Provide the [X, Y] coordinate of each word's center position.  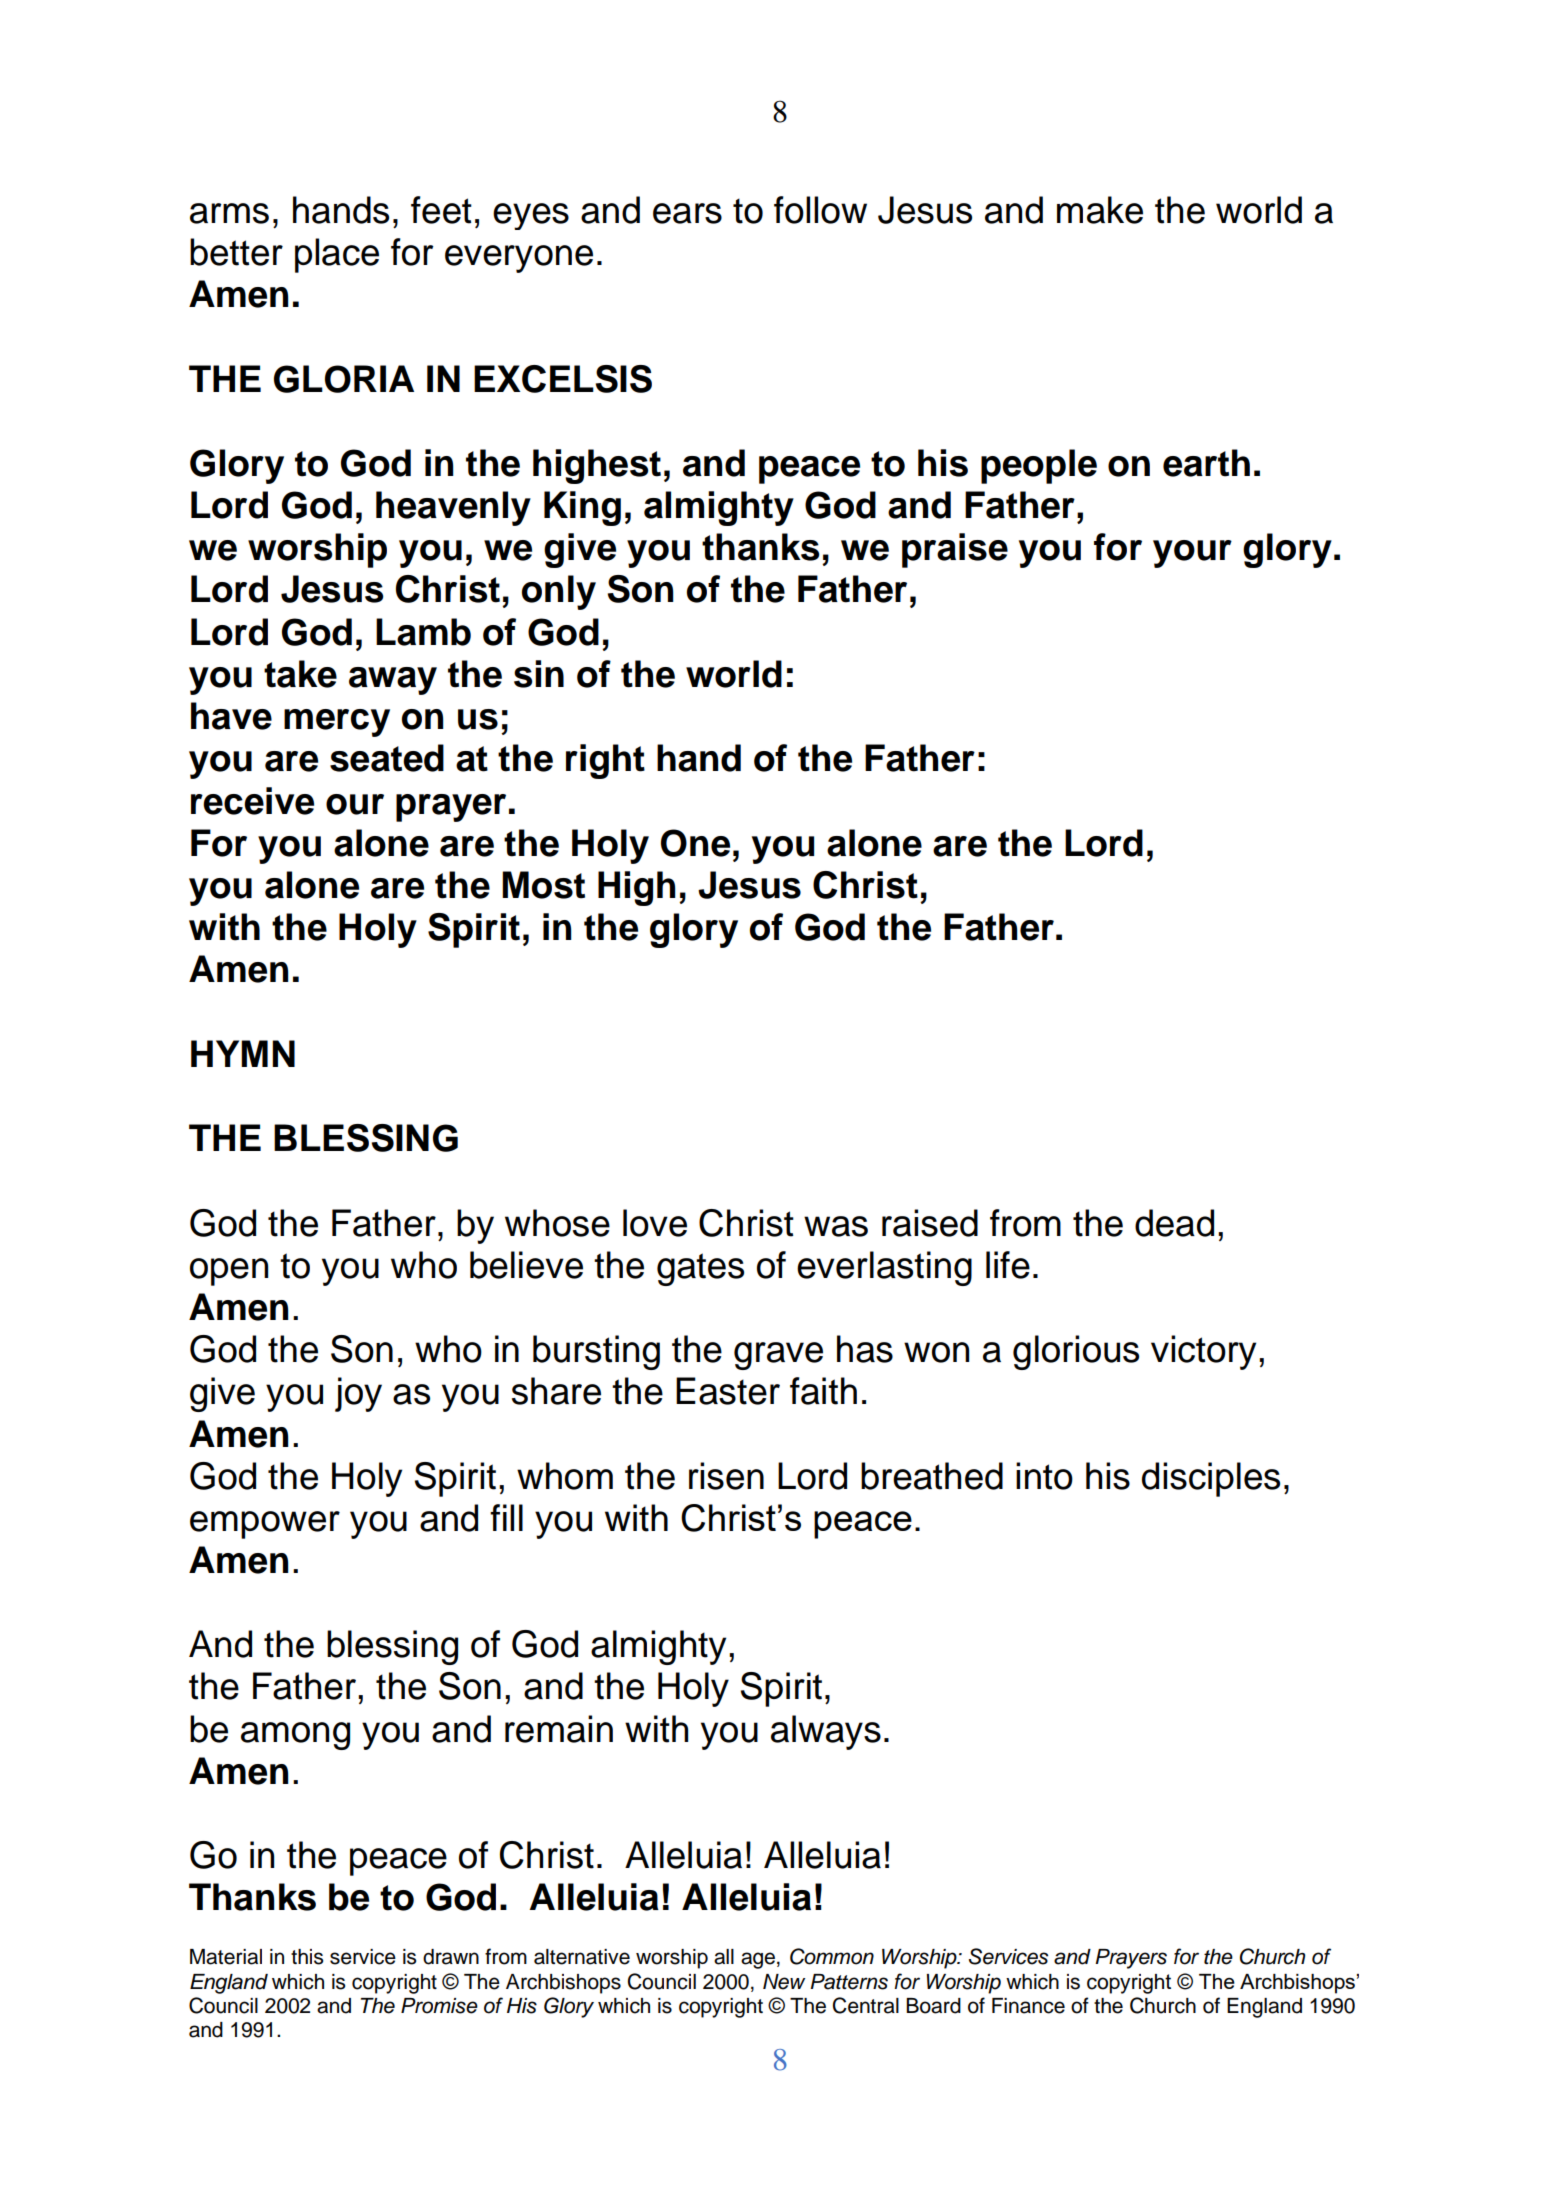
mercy [337, 723]
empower [265, 1525]
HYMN [243, 1053]
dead [1174, 1223]
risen [726, 1476]
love [655, 1223]
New [784, 1982]
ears [687, 213]
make [1100, 210]
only [559, 592]
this [307, 1957]
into [1044, 1476]
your [1192, 554]
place [337, 255]
